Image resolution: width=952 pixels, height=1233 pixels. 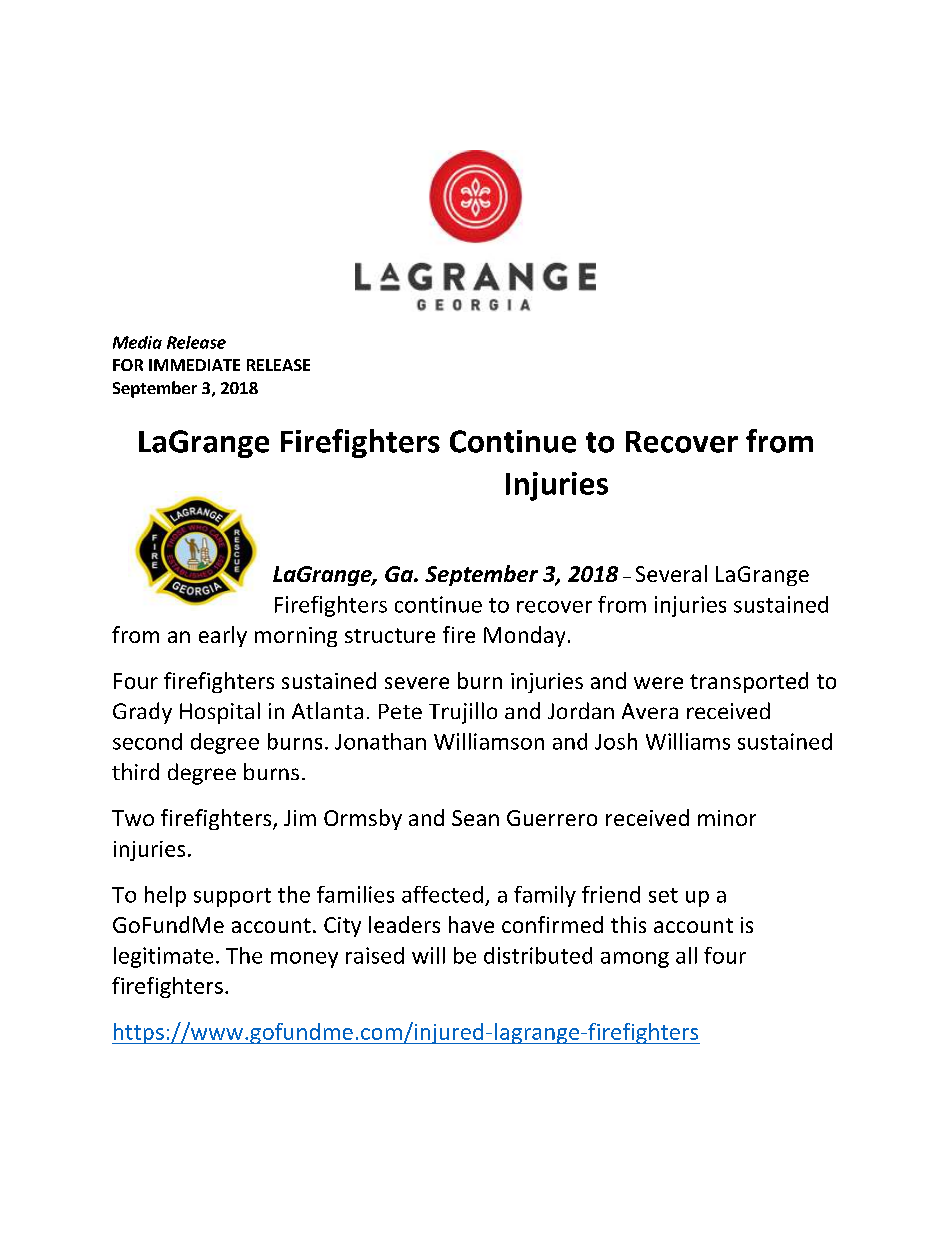 What do you see at coordinates (223, 636) in the document?
I see `early` at bounding box center [223, 636].
